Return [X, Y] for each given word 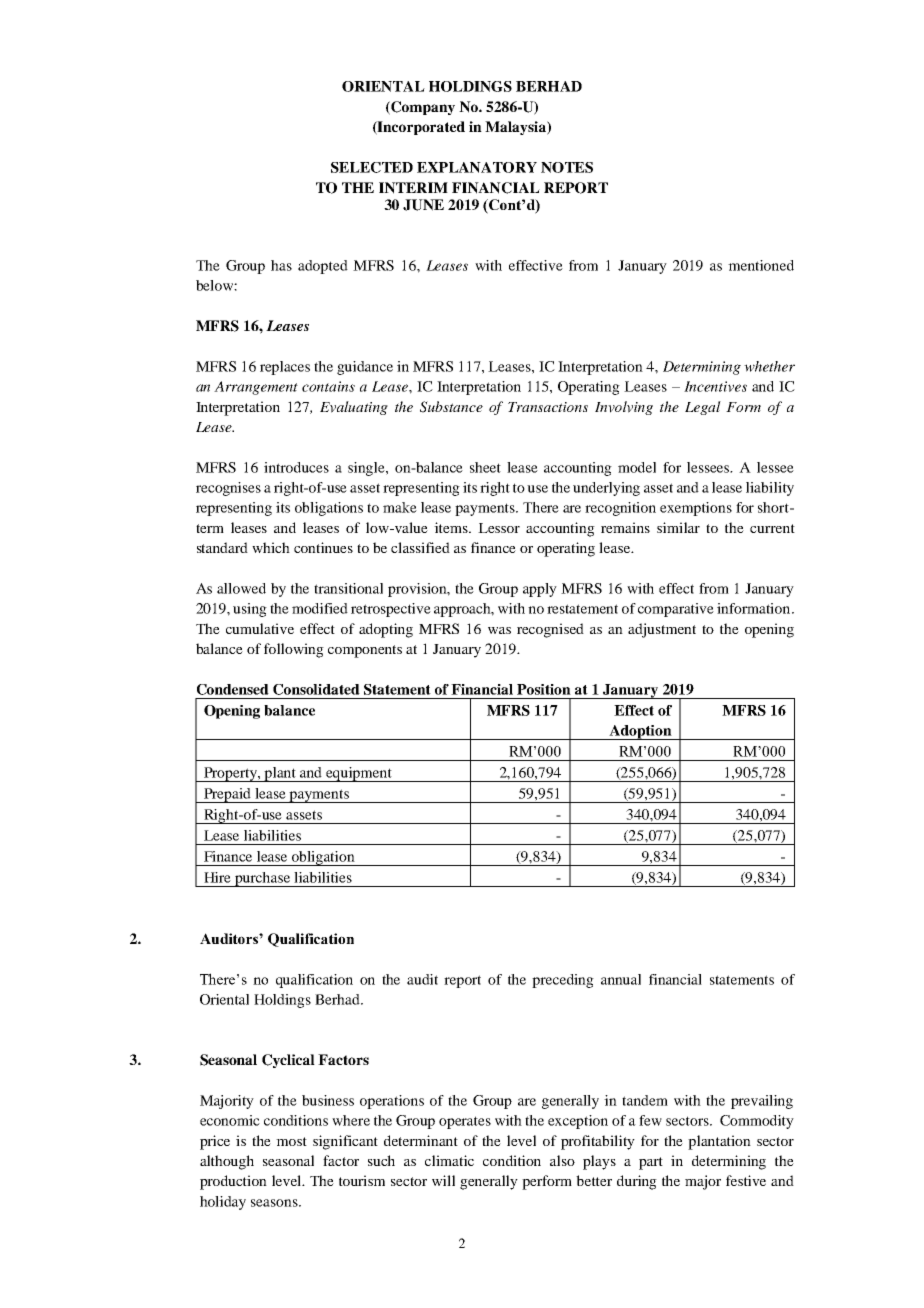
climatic [449, 1160]
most [291, 1141]
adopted [323, 267]
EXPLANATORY [477, 167]
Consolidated [316, 689]
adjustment [662, 630]
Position [544, 689]
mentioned [761, 265]
